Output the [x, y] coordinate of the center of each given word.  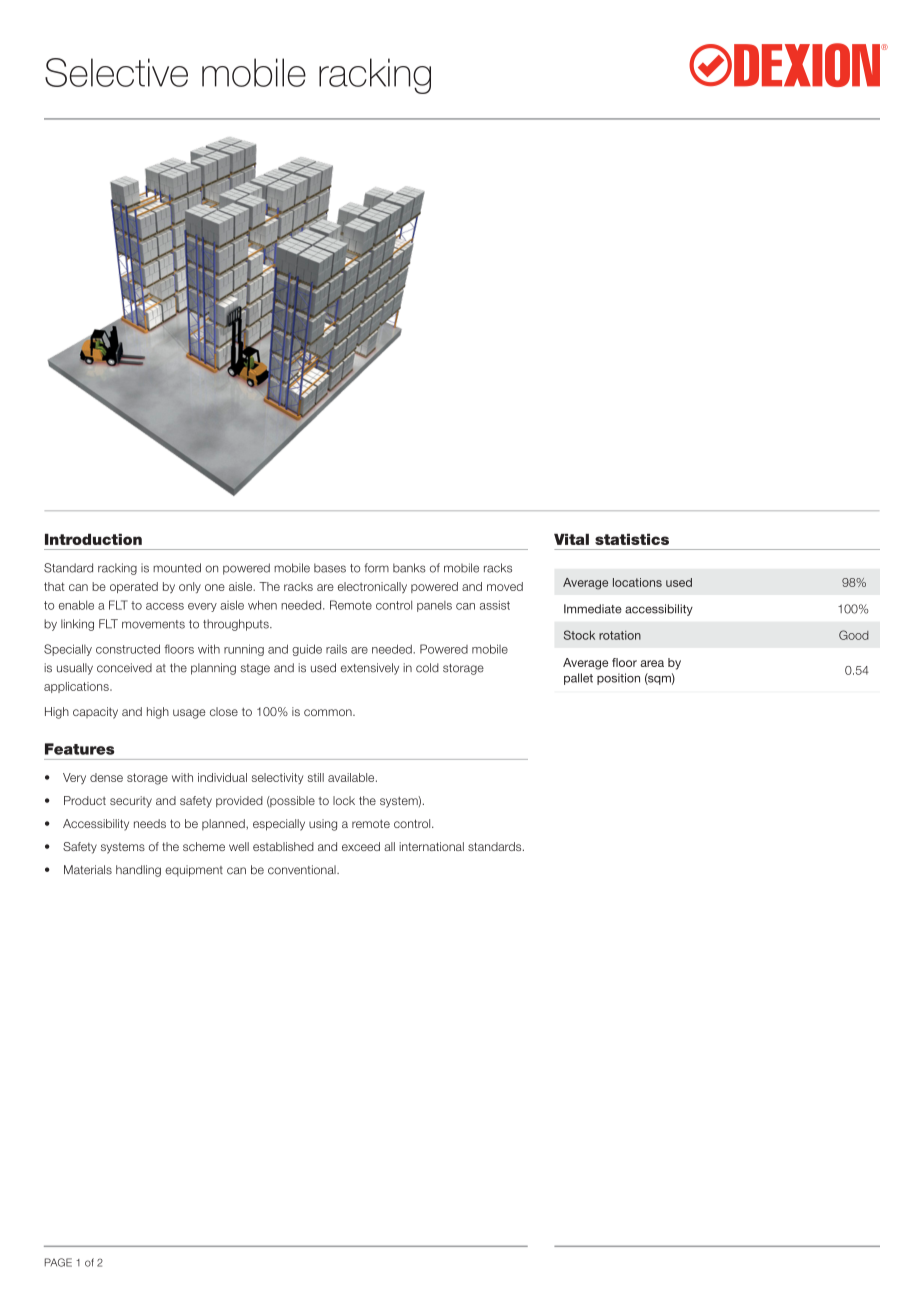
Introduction [93, 539]
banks [409, 568]
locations [637, 582]
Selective [116, 72]
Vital [571, 539]
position [618, 679]
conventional [303, 870]
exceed [361, 846]
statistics [632, 539]
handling [138, 871]
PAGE [58, 1262]
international [431, 846]
